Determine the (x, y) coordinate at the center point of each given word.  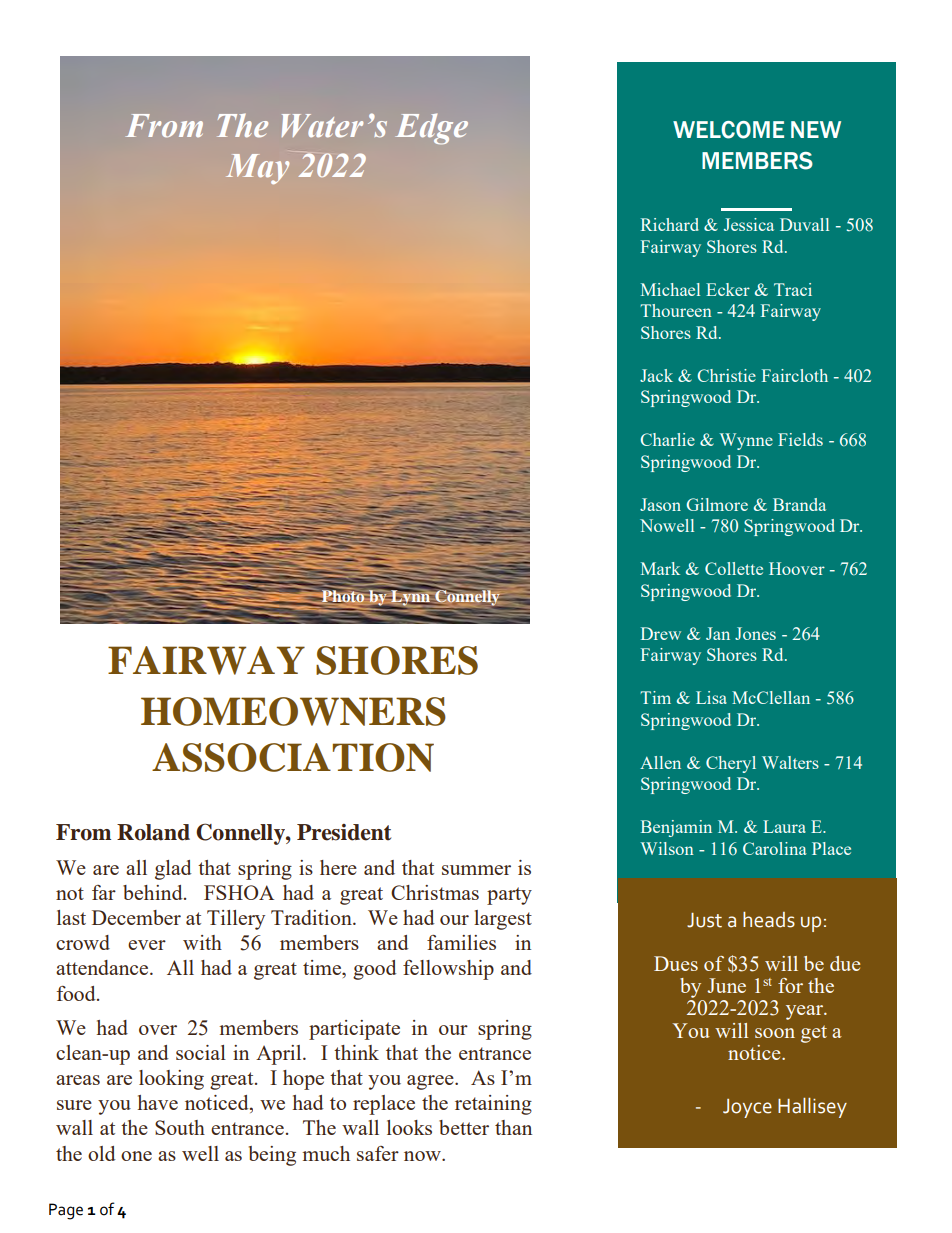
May (257, 169)
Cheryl (731, 764)
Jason (660, 504)
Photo (342, 595)
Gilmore (717, 504)
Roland (153, 832)
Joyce (747, 1108)
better (464, 1127)
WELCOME (728, 130)
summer (476, 870)
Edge (431, 129)
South (180, 1127)
